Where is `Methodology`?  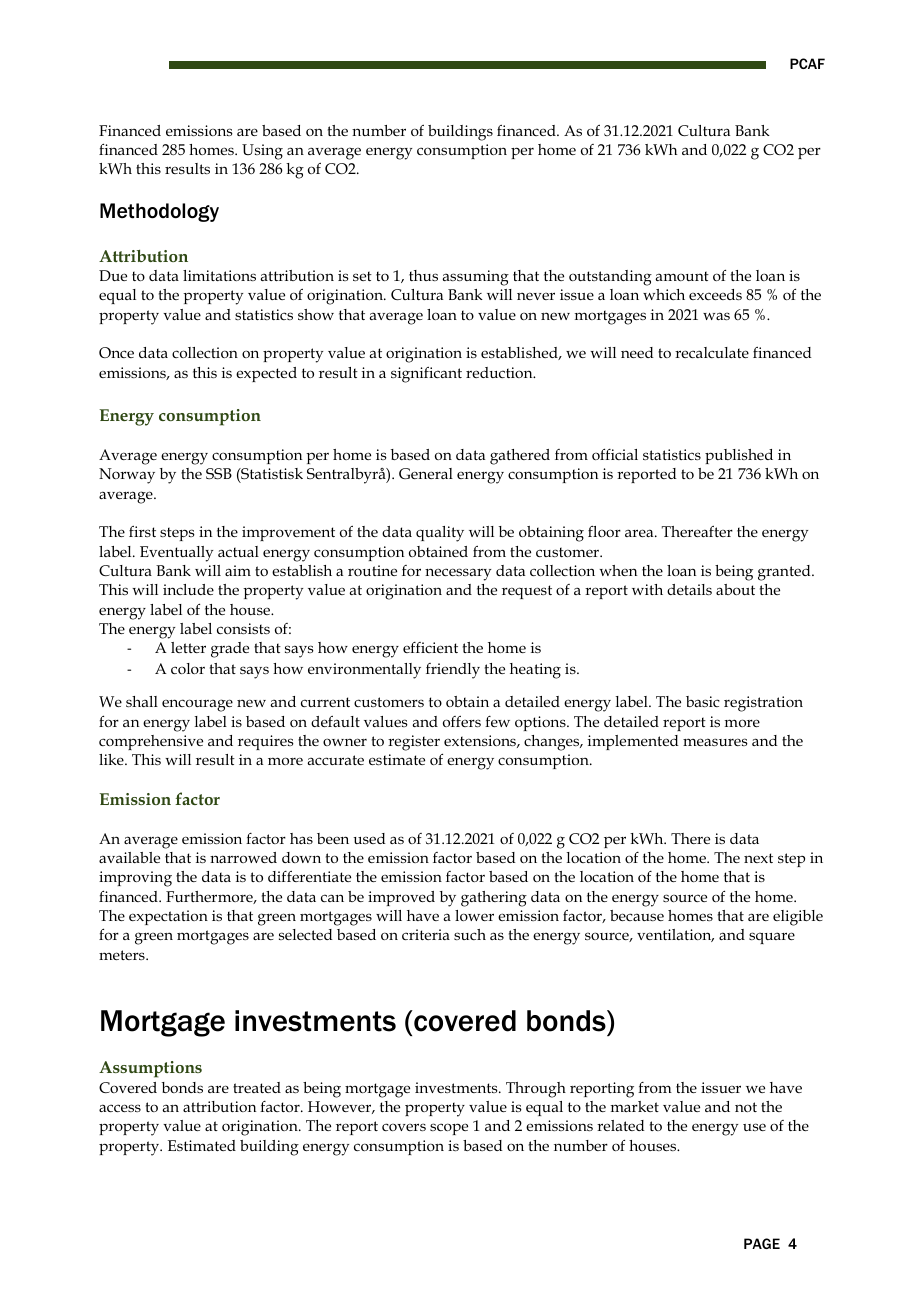
Methodology is located at coordinates (159, 212).
